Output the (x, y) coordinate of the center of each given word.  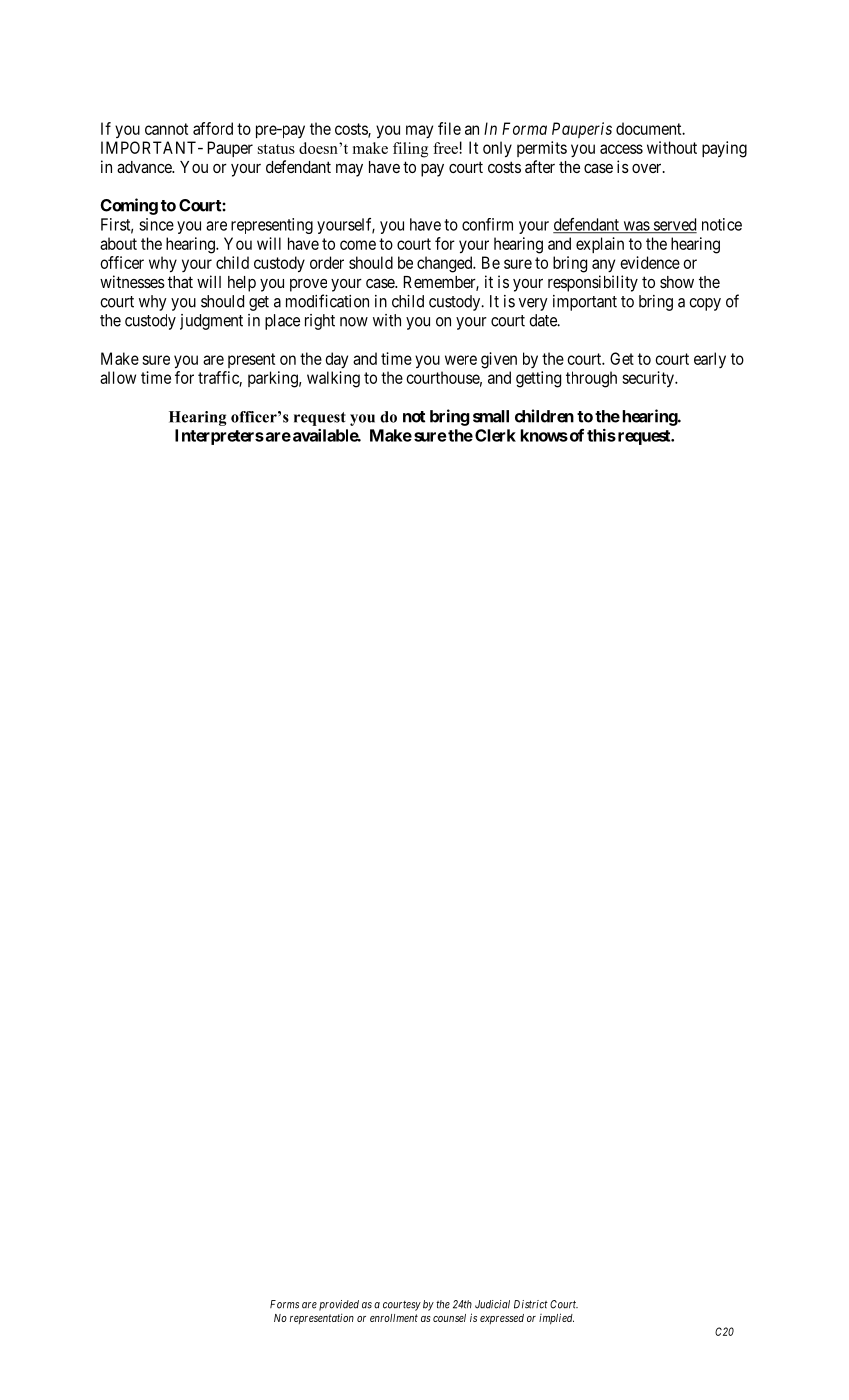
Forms (284, 1304)
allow (118, 377)
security (649, 379)
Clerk (495, 435)
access (621, 149)
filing (410, 150)
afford (213, 128)
